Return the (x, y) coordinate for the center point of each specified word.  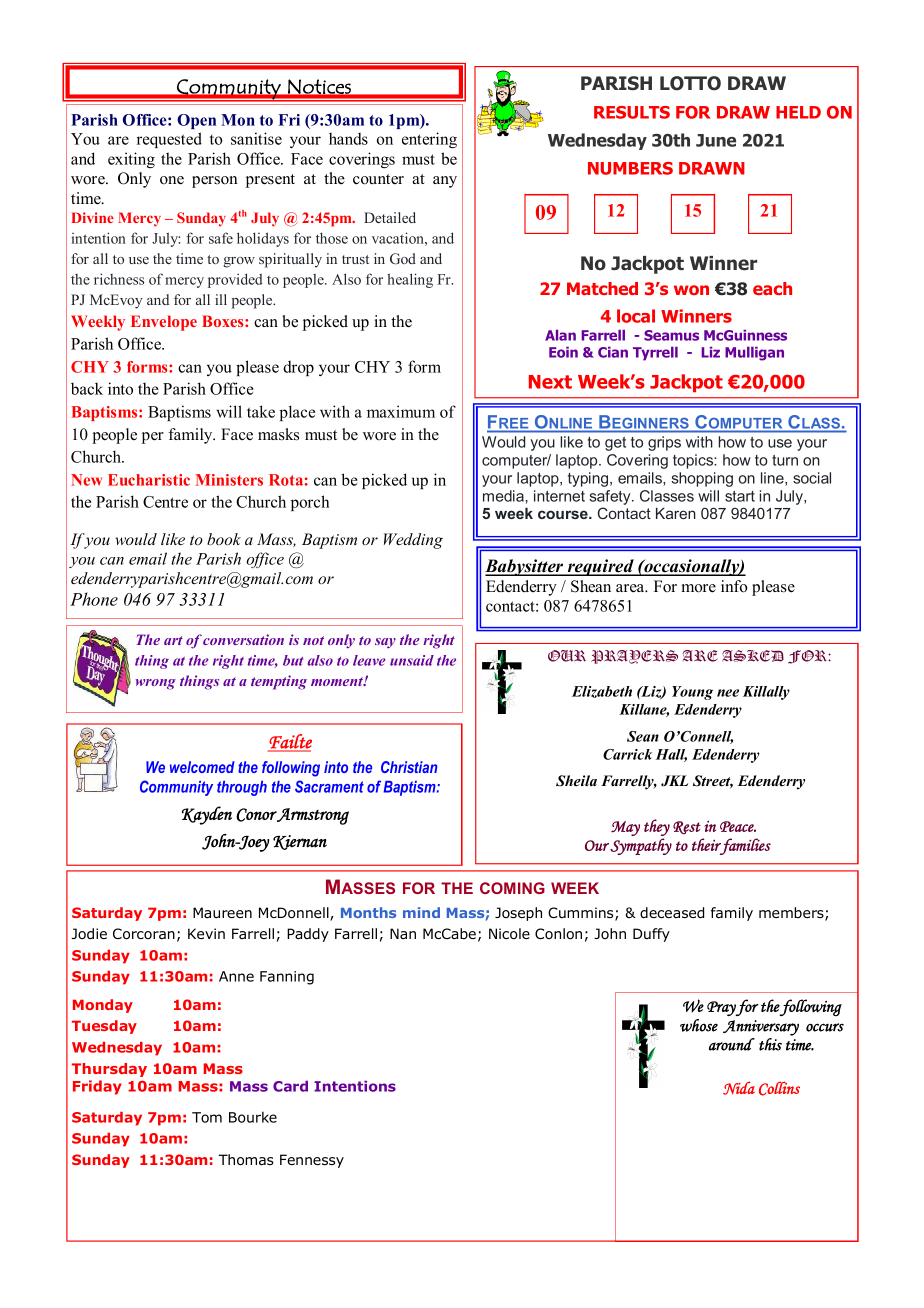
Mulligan (754, 354)
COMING (512, 888)
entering (429, 140)
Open (196, 121)
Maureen (222, 912)
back (87, 388)
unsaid (412, 660)
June (716, 140)
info (734, 586)
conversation (243, 639)
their (706, 844)
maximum (401, 411)
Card (290, 1086)
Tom (207, 1117)
